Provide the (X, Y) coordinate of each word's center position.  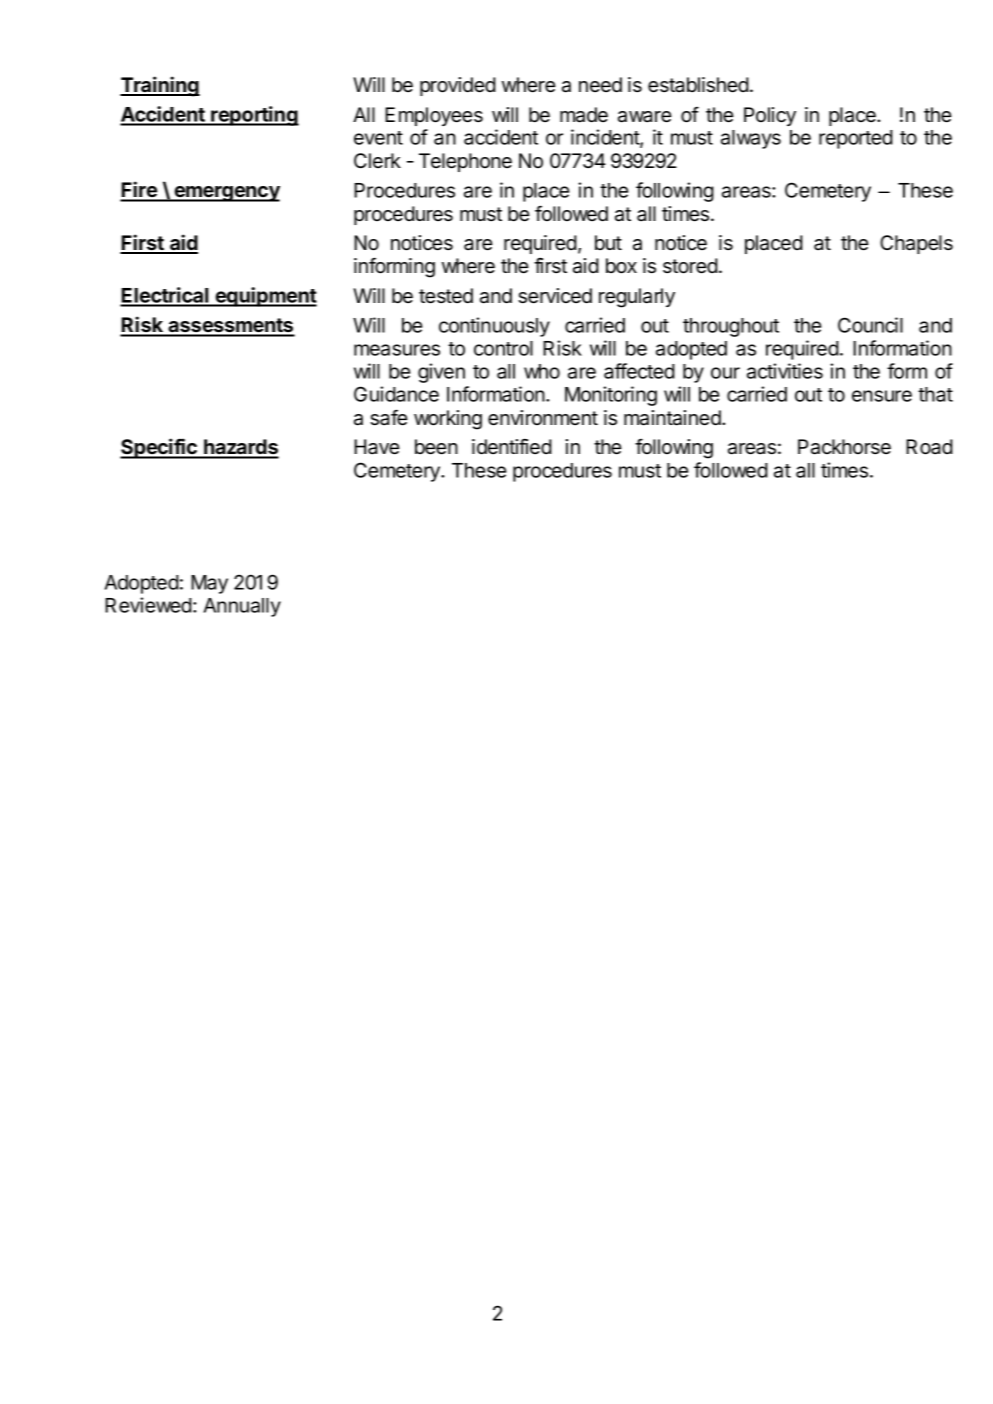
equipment (265, 297)
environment (543, 418)
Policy (770, 116)
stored (690, 266)
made (584, 115)
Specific (159, 448)
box (621, 266)
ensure (882, 396)
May (209, 584)
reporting (254, 116)
